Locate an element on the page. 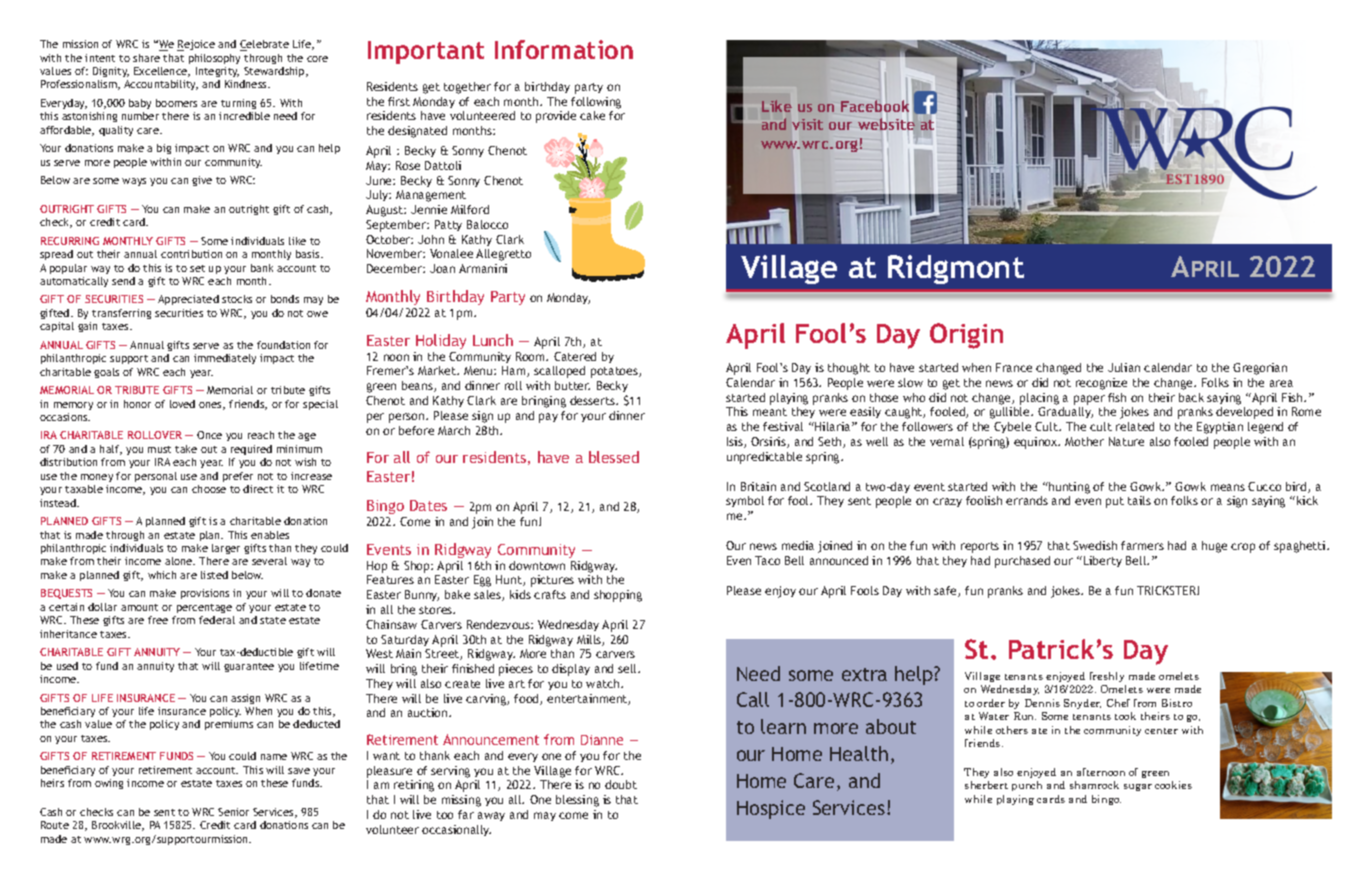 This image has width=1372, height=887. Taco is located at coordinates (767, 560).
